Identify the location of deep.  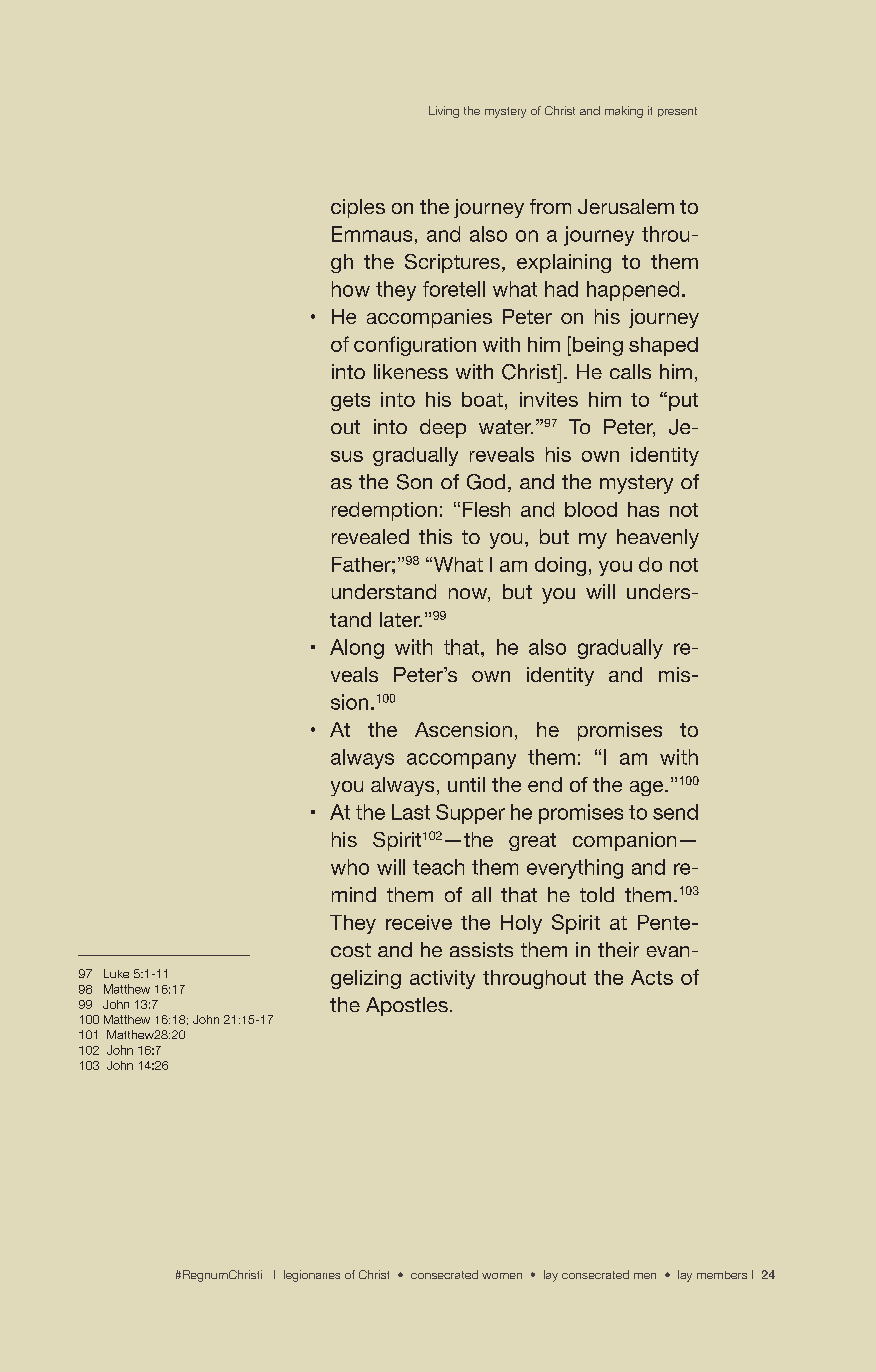
(443, 428).
